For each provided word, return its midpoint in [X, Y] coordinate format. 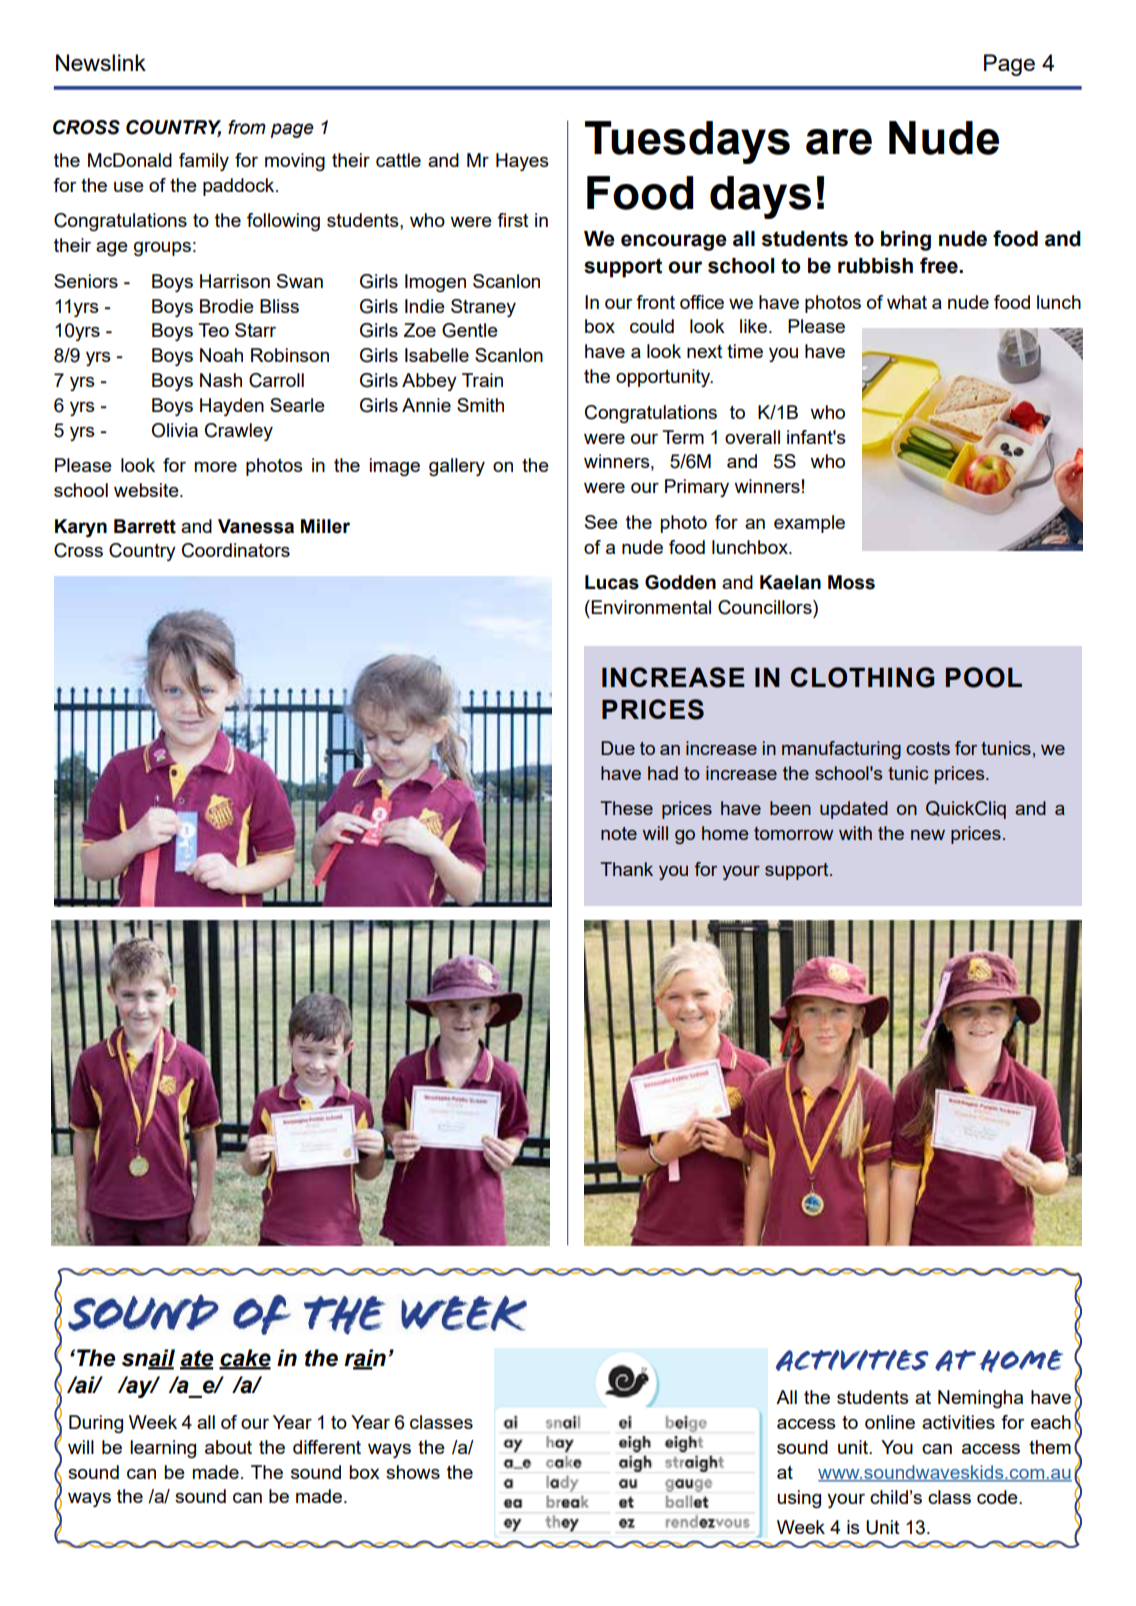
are [839, 142]
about [228, 1447]
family [204, 162]
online [890, 1422]
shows [413, 1472]
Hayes [522, 162]
